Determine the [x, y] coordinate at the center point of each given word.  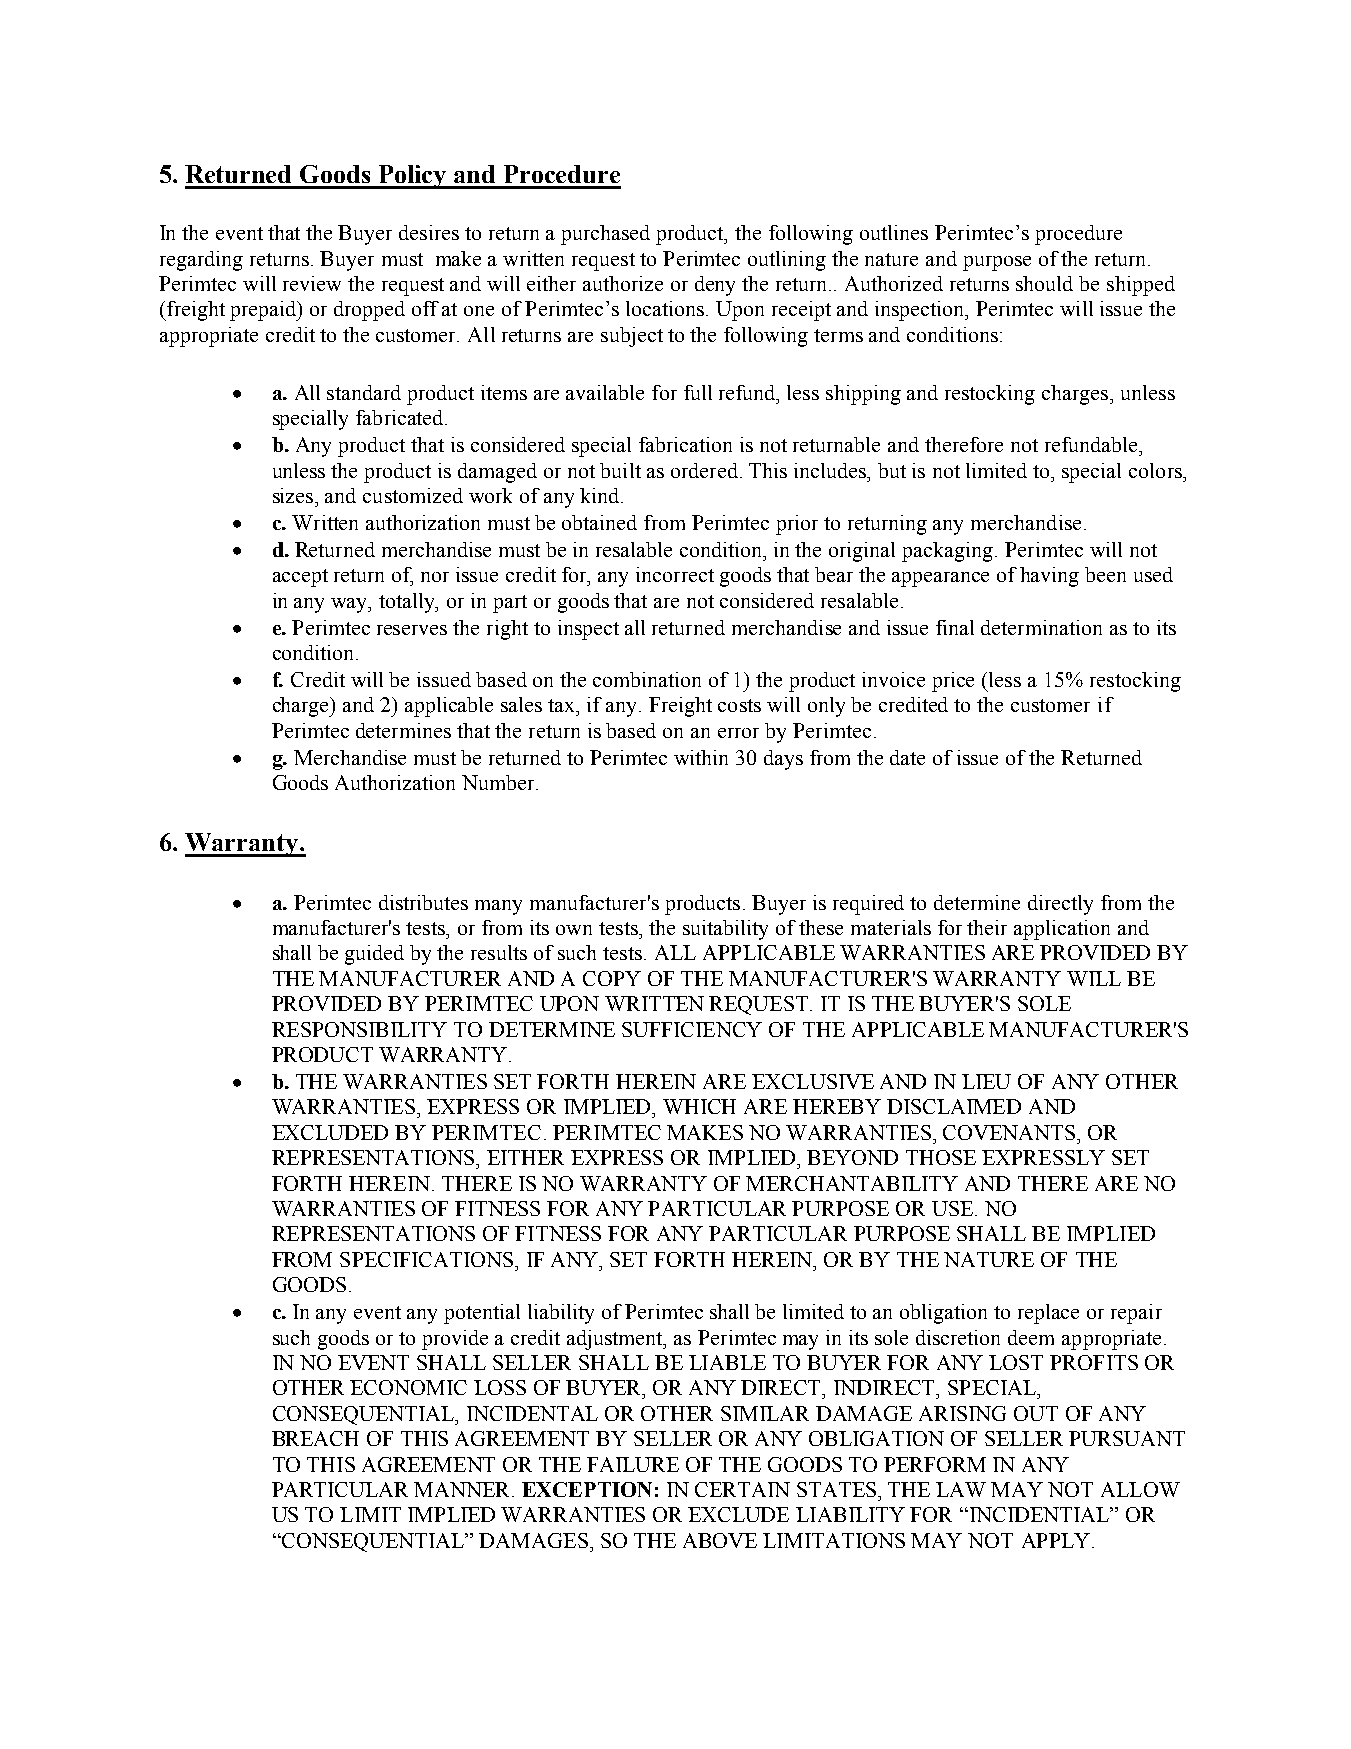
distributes [423, 902]
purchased [605, 235]
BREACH [315, 1438]
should [1044, 283]
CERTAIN [742, 1489]
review [312, 283]
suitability [725, 930]
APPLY [1056, 1540]
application [1062, 930]
